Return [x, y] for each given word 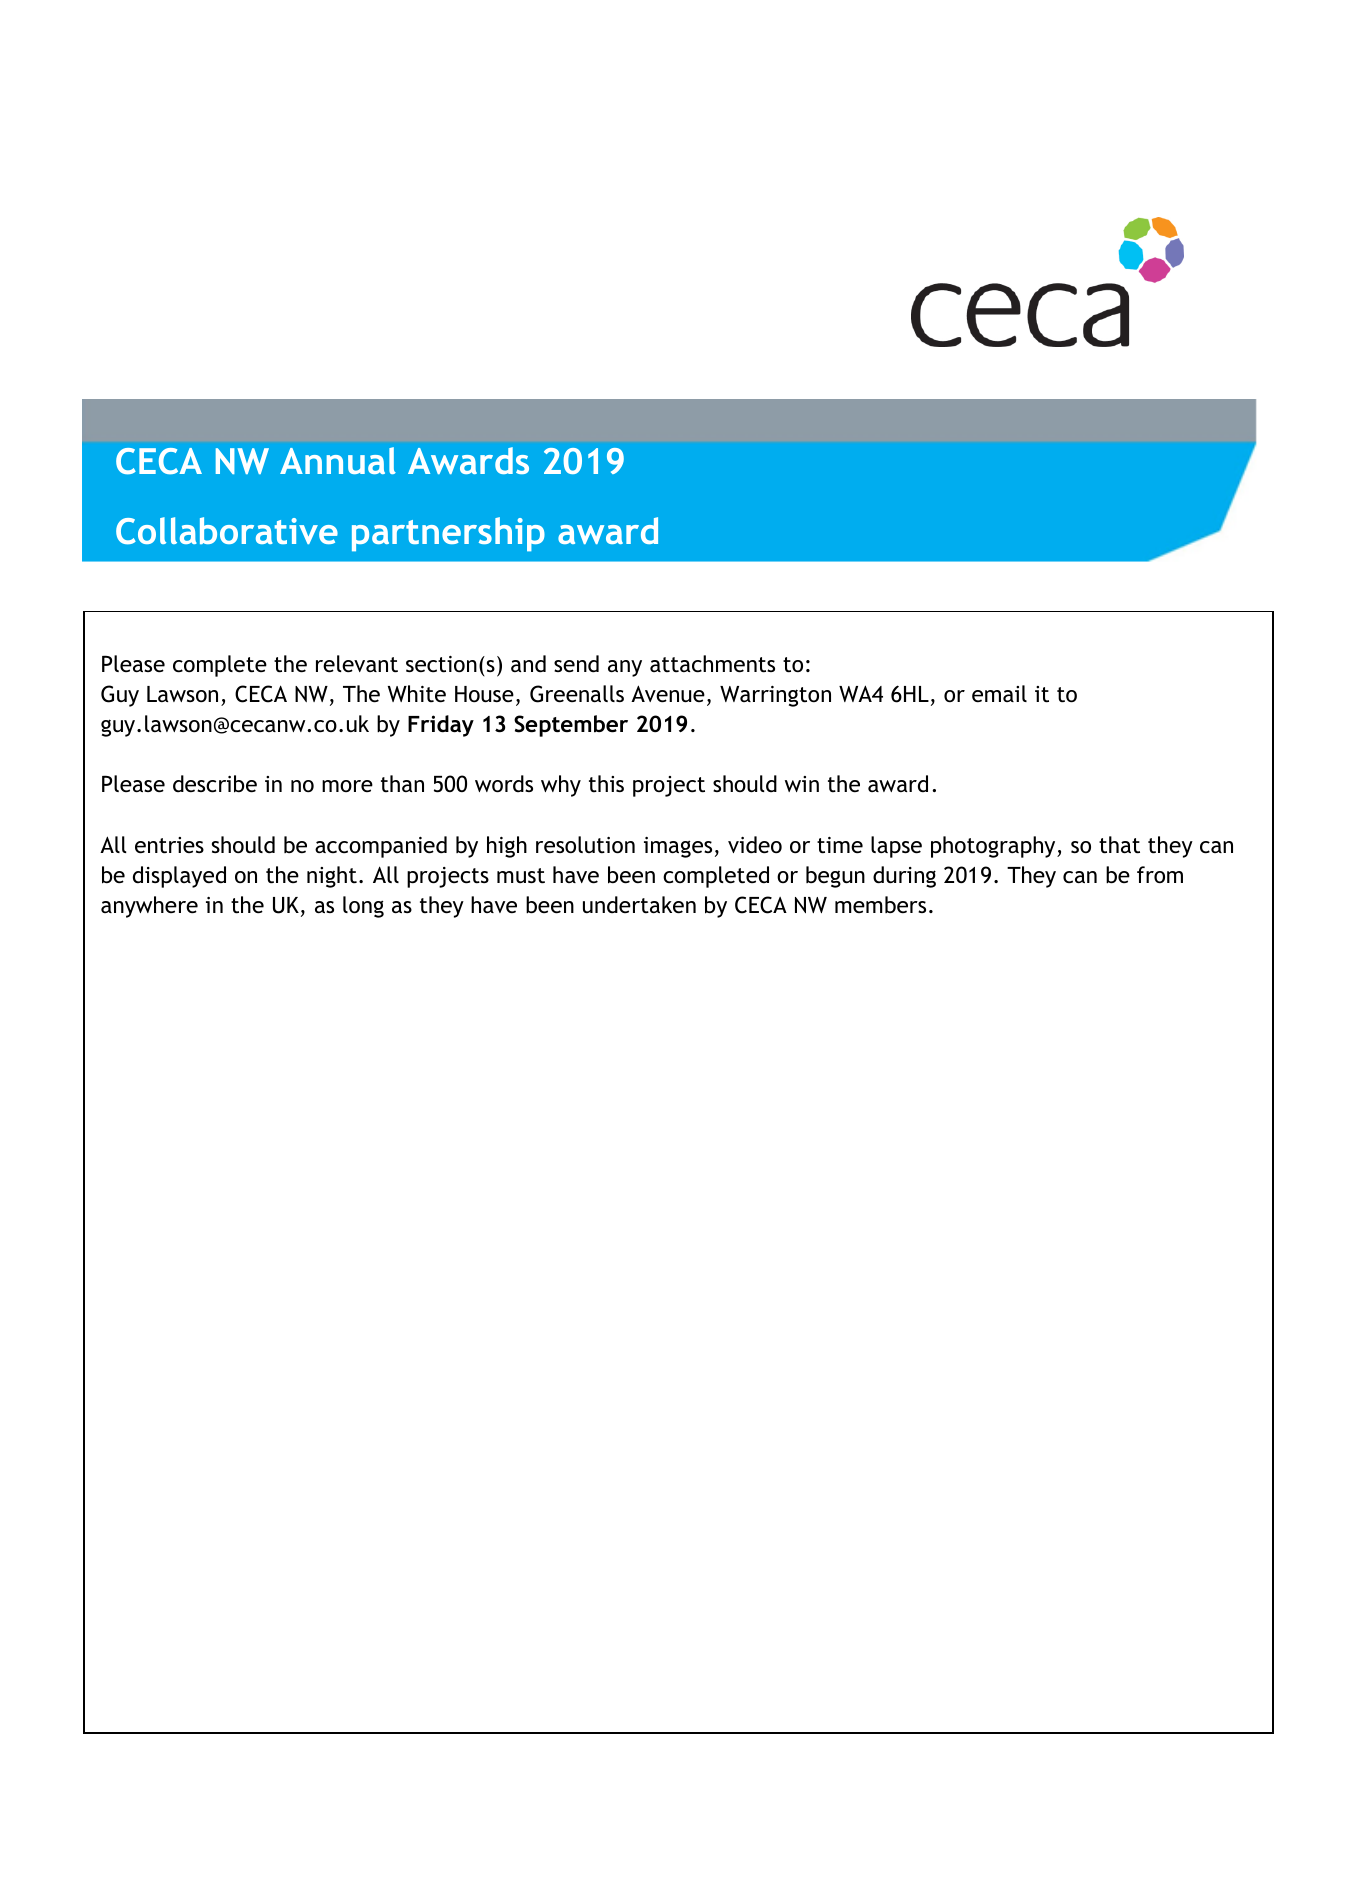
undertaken [639, 905]
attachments [712, 664]
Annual [338, 460]
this [606, 784]
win [802, 784]
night [332, 877]
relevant [357, 664]
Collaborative [227, 531]
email [999, 694]
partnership [448, 534]
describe [215, 784]
